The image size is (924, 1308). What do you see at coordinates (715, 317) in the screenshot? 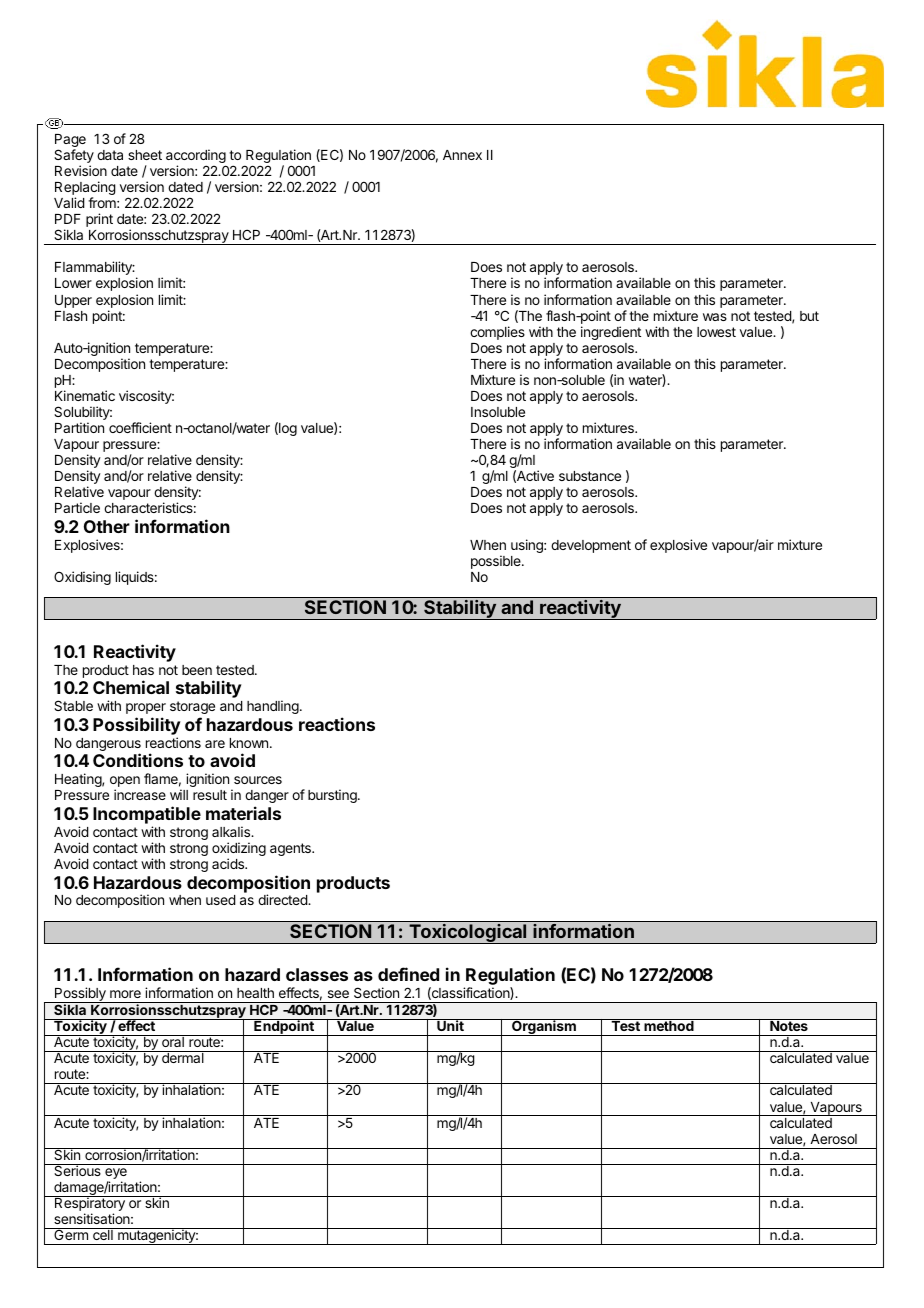
I see `was` at bounding box center [715, 317].
